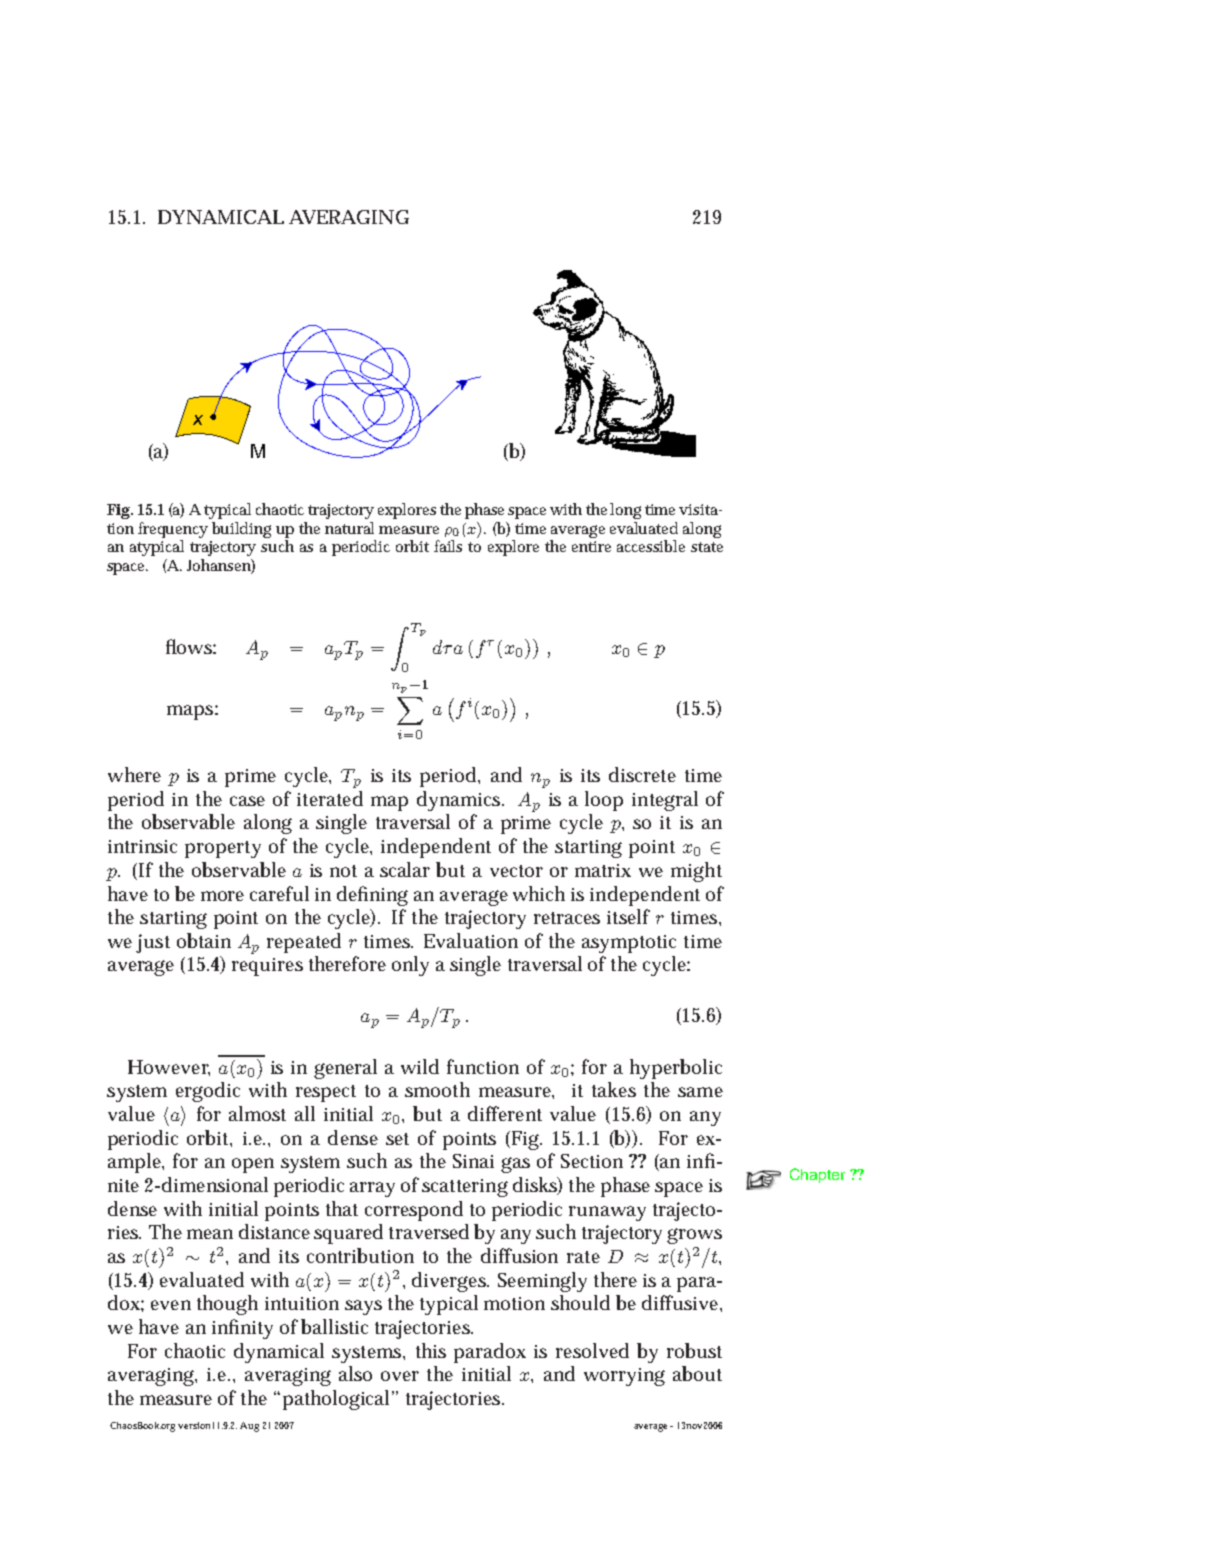  I want to click on property, so click(223, 849).
